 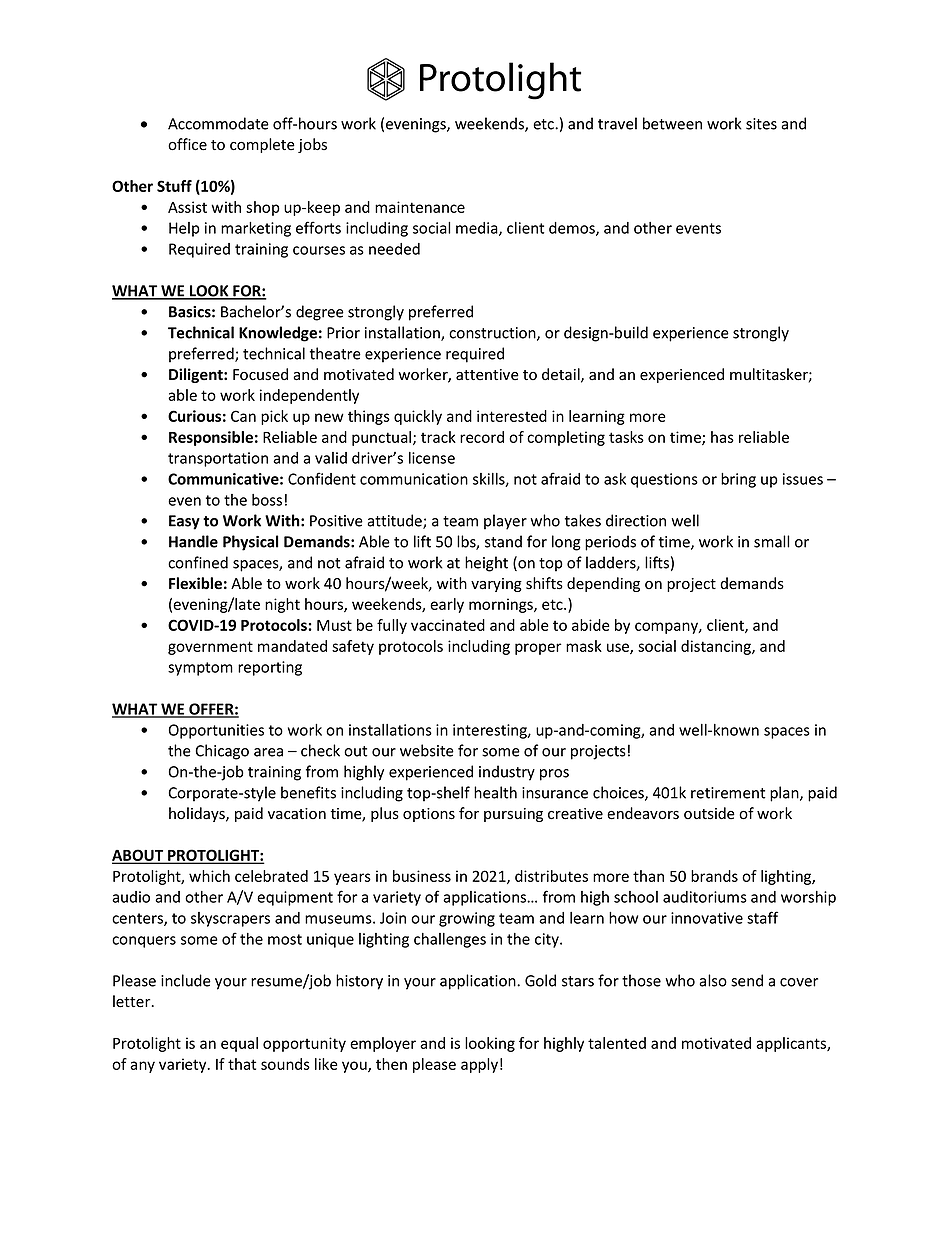 I want to click on has, so click(x=722, y=437).
